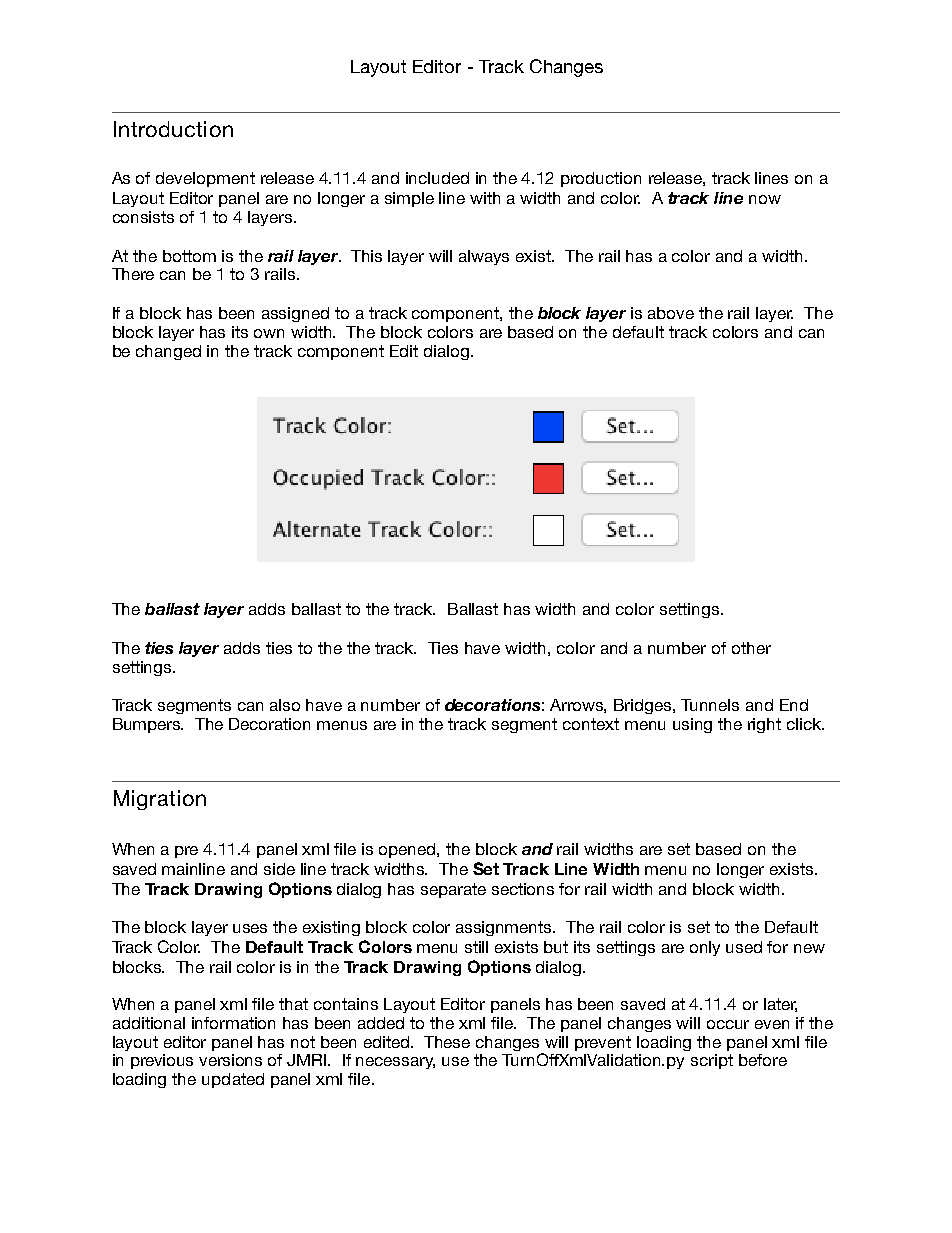 This page has height=1233, width=952. Describe the element at coordinates (765, 199) in the page. I see `now` at that location.
